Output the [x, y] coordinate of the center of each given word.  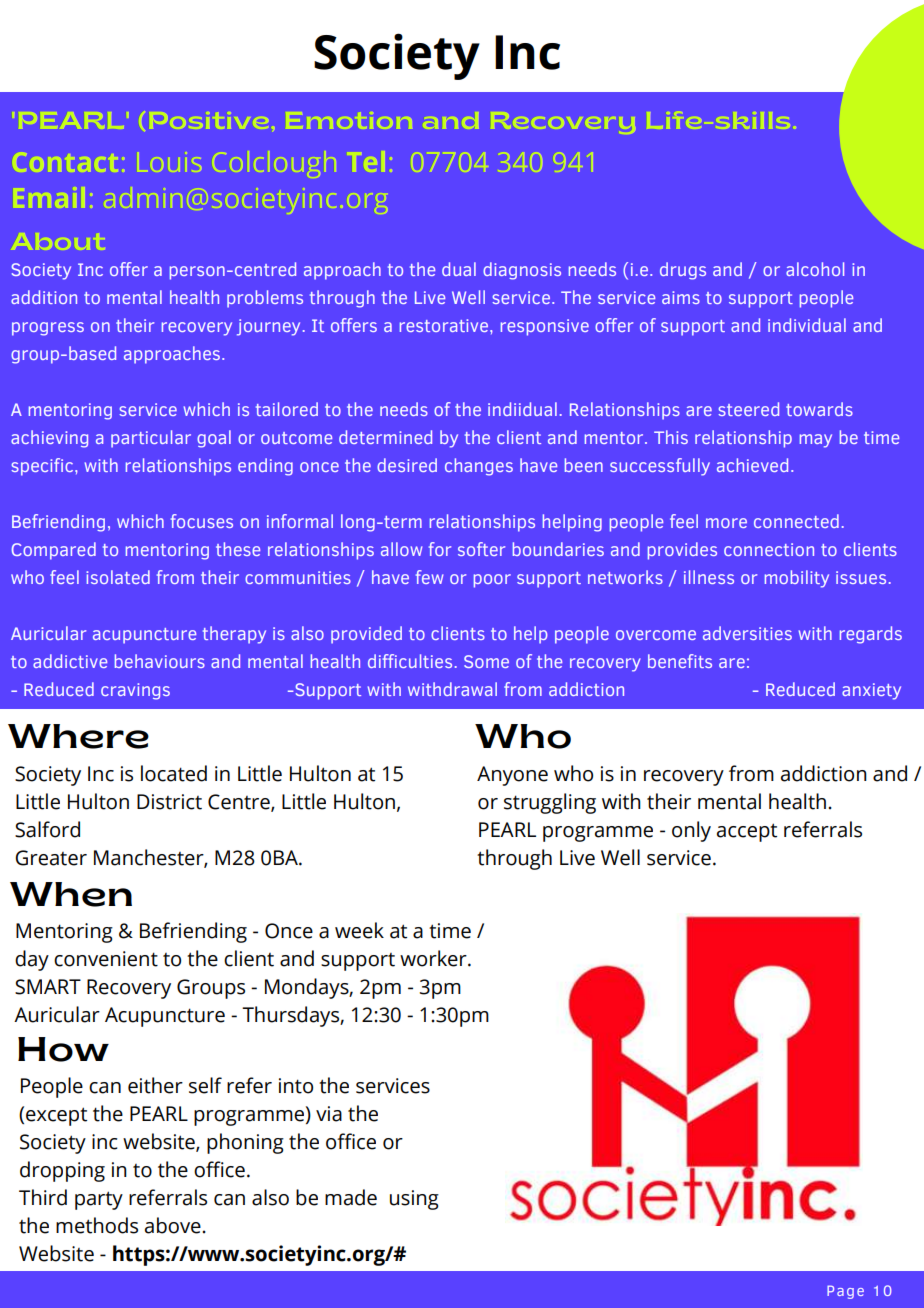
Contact [61, 163]
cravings [135, 691]
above [174, 1225]
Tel [364, 159]
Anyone [512, 776]
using [414, 1200]
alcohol [815, 269]
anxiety [871, 691]
